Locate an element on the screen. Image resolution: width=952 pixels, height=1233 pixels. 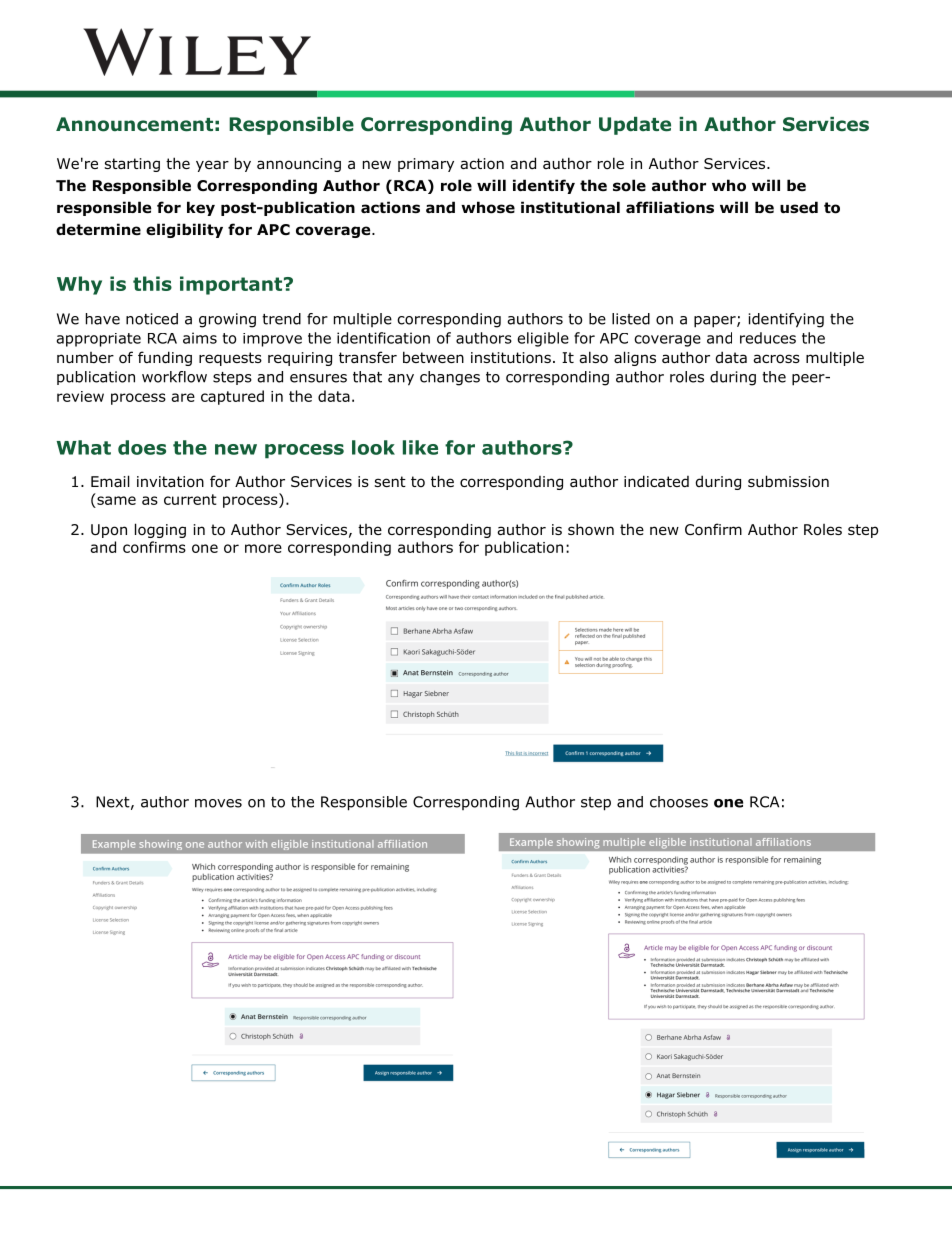
primary is located at coordinates (426, 165).
